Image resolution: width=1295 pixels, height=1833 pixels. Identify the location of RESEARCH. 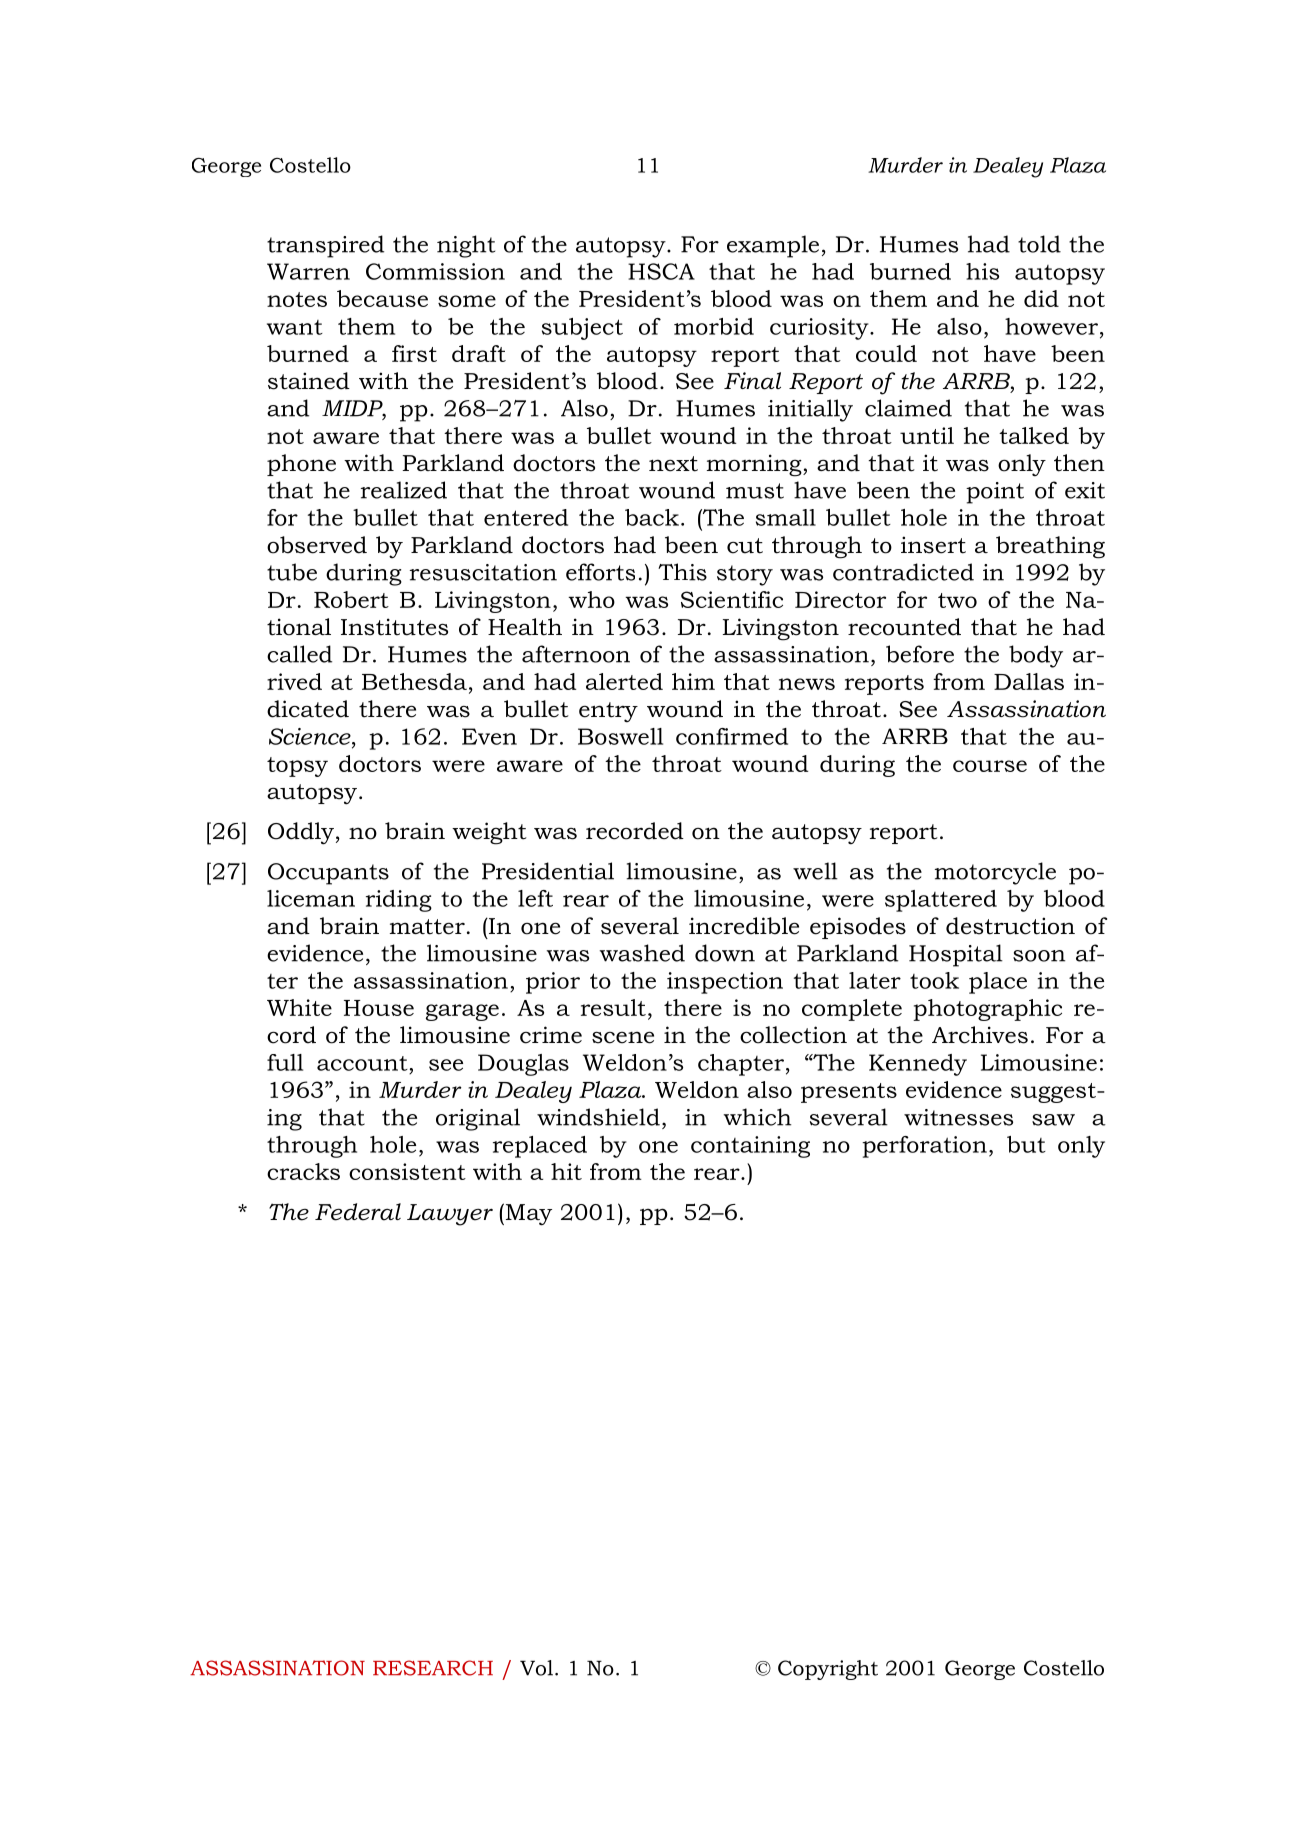
(433, 1668).
